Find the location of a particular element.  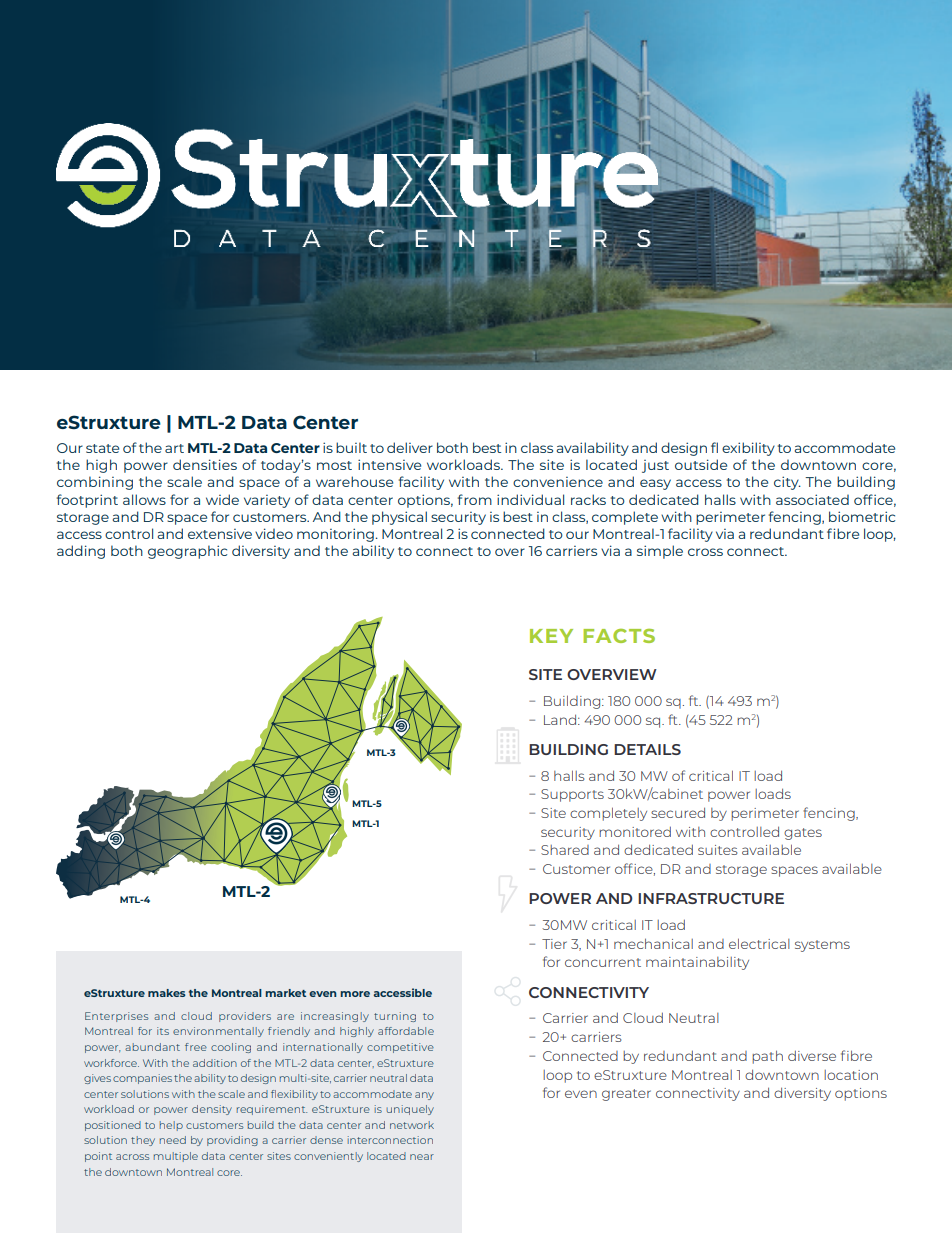

Tier is located at coordinates (554, 944).
